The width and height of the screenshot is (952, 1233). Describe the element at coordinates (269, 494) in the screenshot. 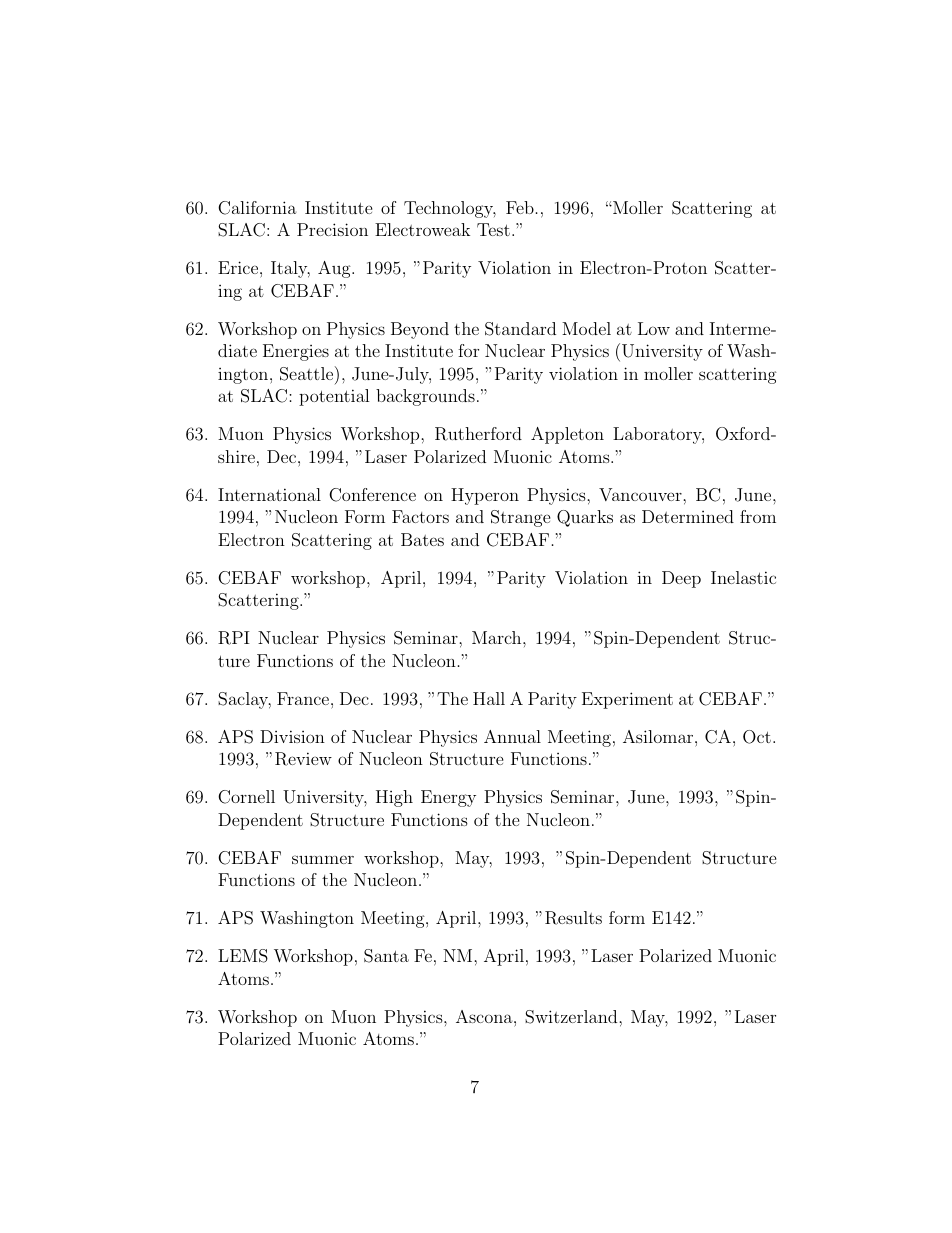

I see `International` at that location.
